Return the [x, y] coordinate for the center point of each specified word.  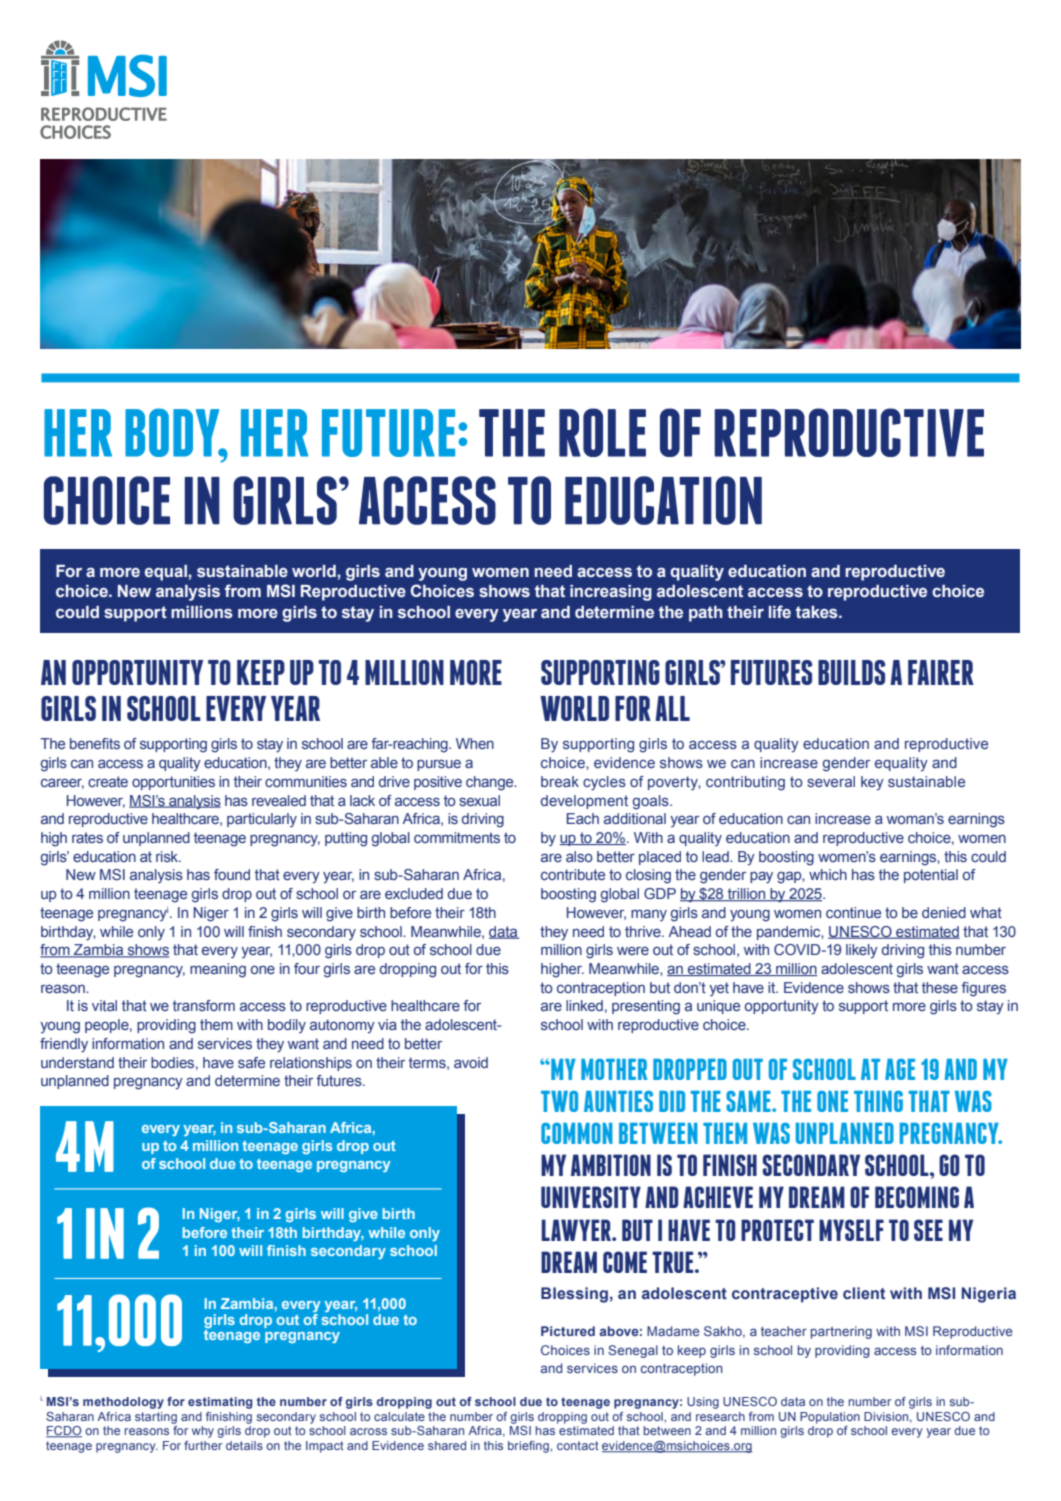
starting [156, 1418]
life [780, 611]
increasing [611, 593]
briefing [529, 1447]
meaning [218, 970]
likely [862, 951]
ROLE [602, 432]
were [633, 950]
